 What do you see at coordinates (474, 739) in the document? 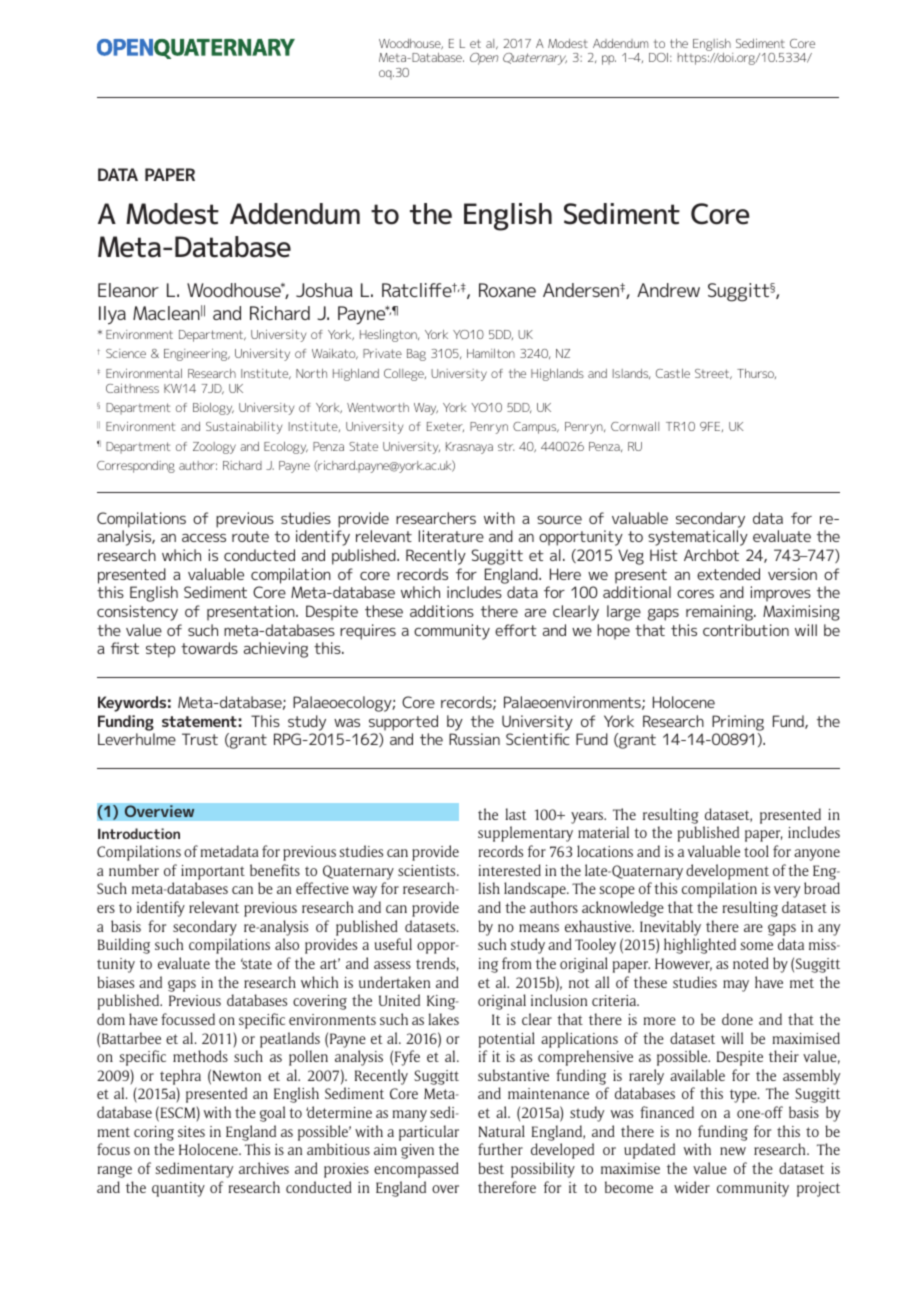
I see `Russian` at bounding box center [474, 739].
